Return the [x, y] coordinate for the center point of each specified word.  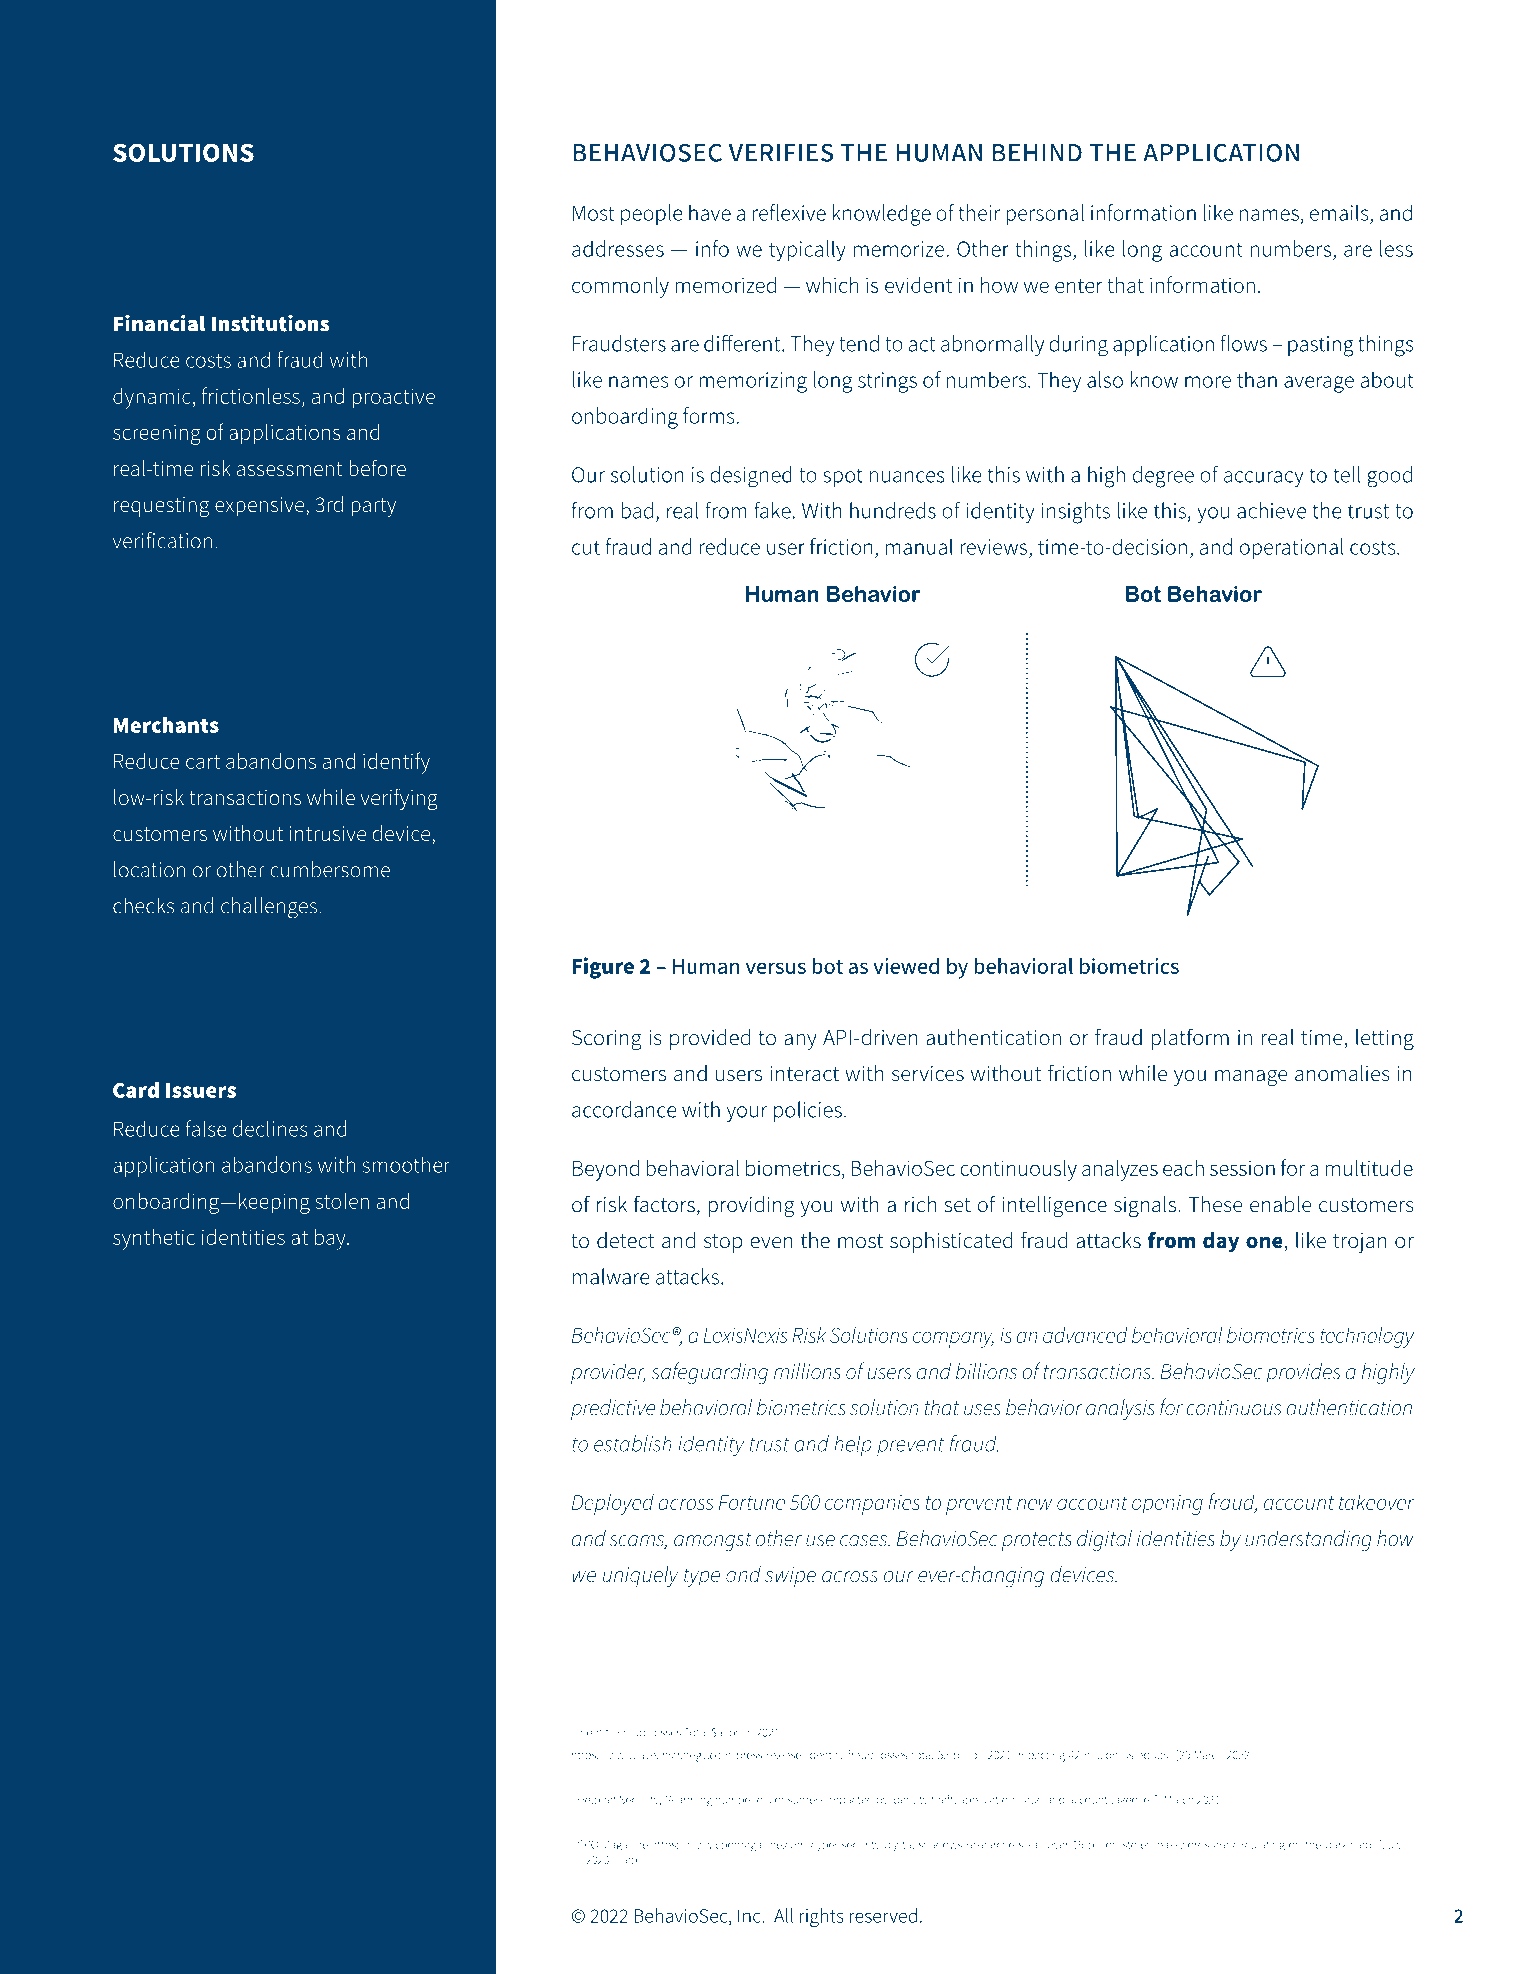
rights [822, 1917]
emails [1339, 212]
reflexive [789, 212]
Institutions [271, 323]
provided [710, 1039]
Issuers [201, 1090]
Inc [750, 1916]
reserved [883, 1915]
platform [1190, 1039]
